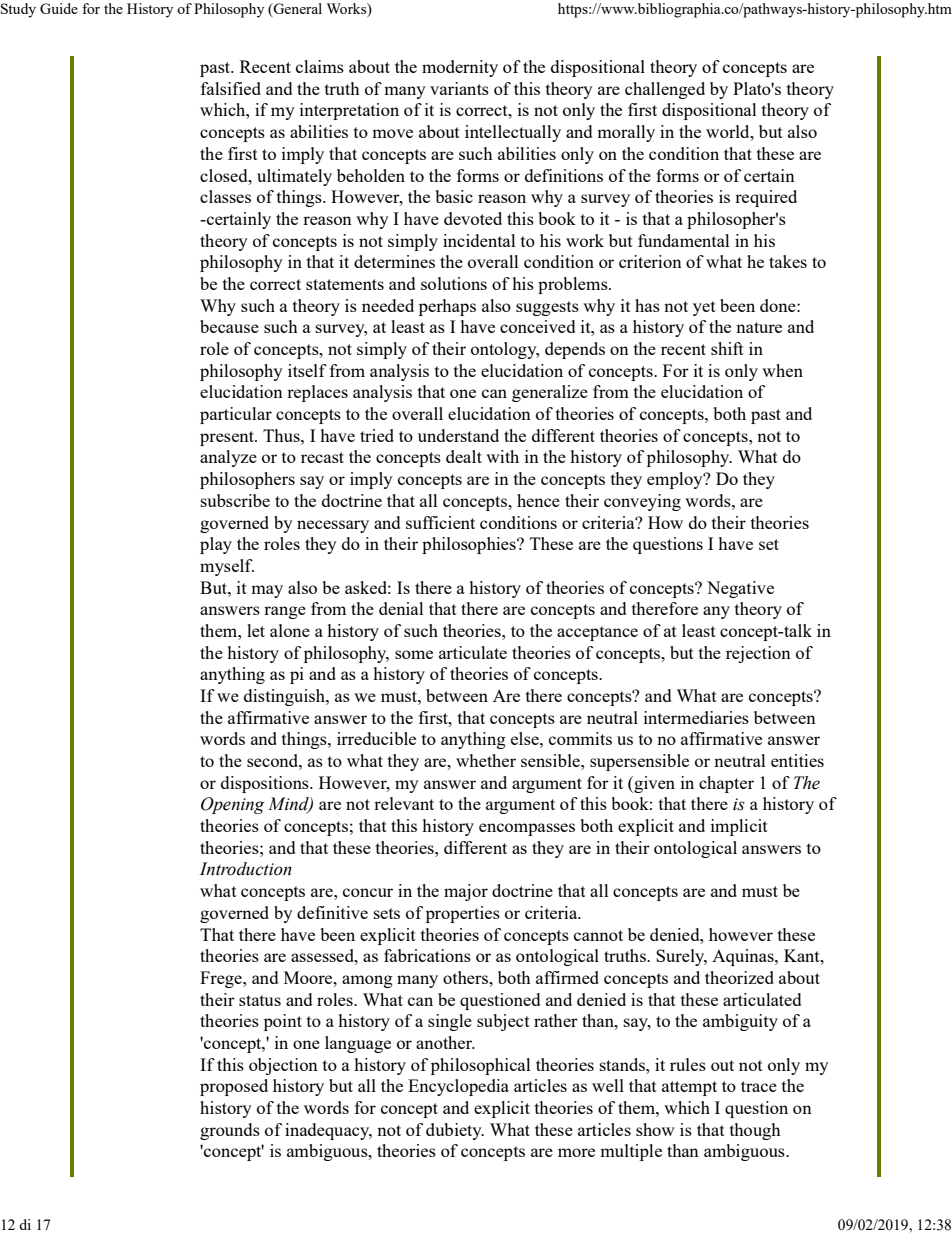 This page has width=952, height=1233. What do you see at coordinates (376, 738) in the page?
I see `irreducible` at bounding box center [376, 738].
